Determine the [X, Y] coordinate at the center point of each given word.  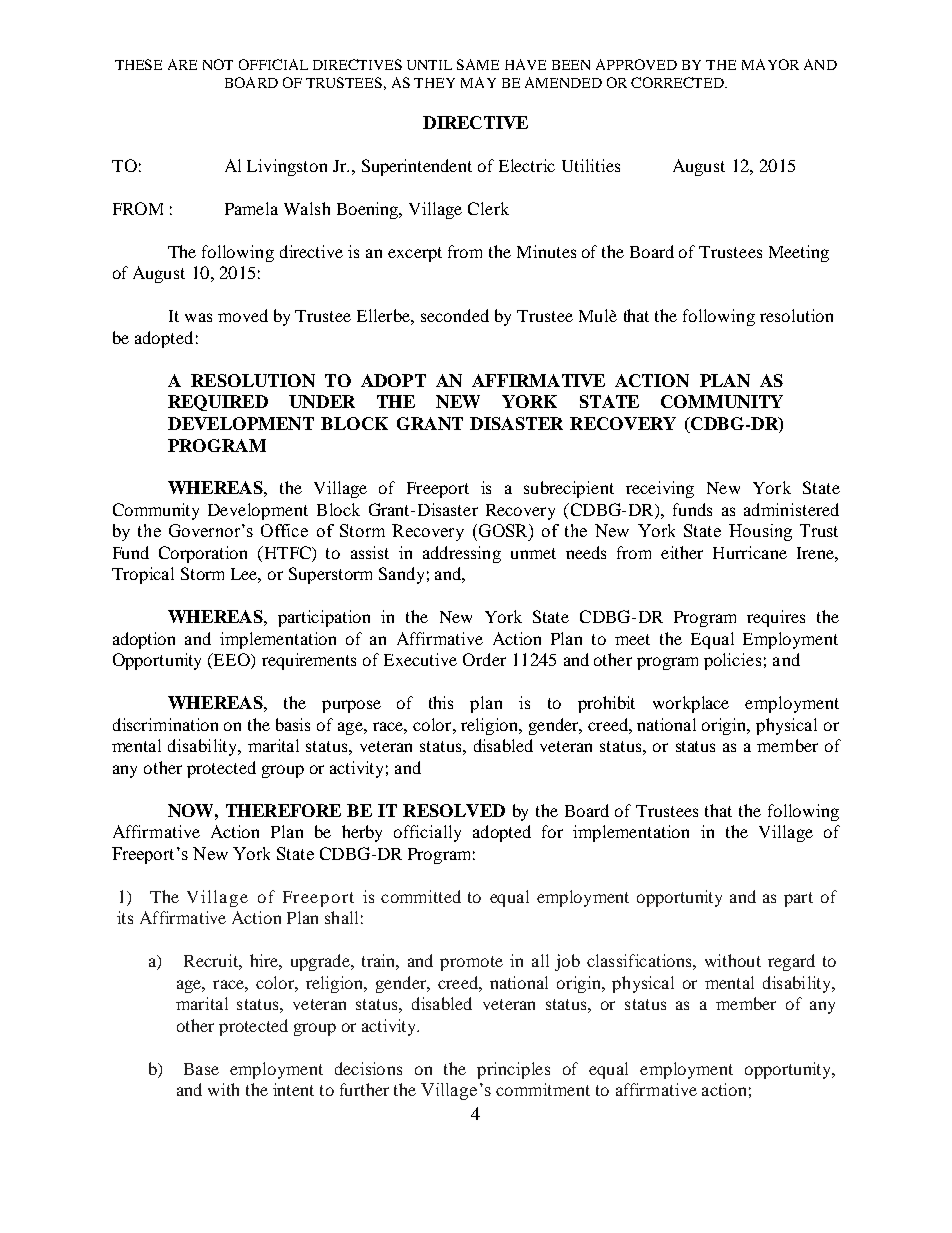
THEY [434, 83]
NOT [218, 64]
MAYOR [770, 64]
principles [513, 1070]
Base [201, 1069]
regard [791, 962]
